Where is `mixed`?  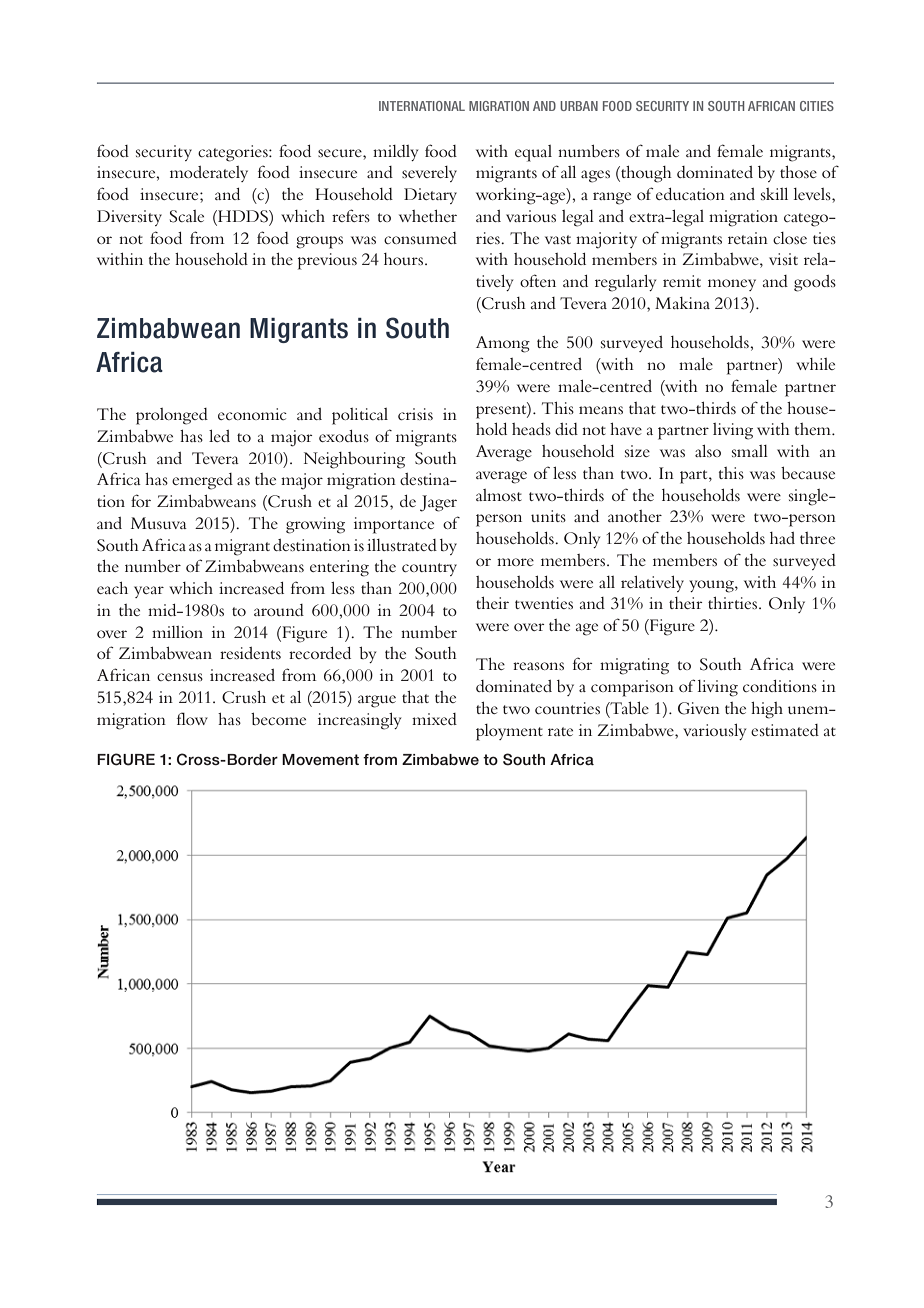
mixed is located at coordinates (434, 719).
